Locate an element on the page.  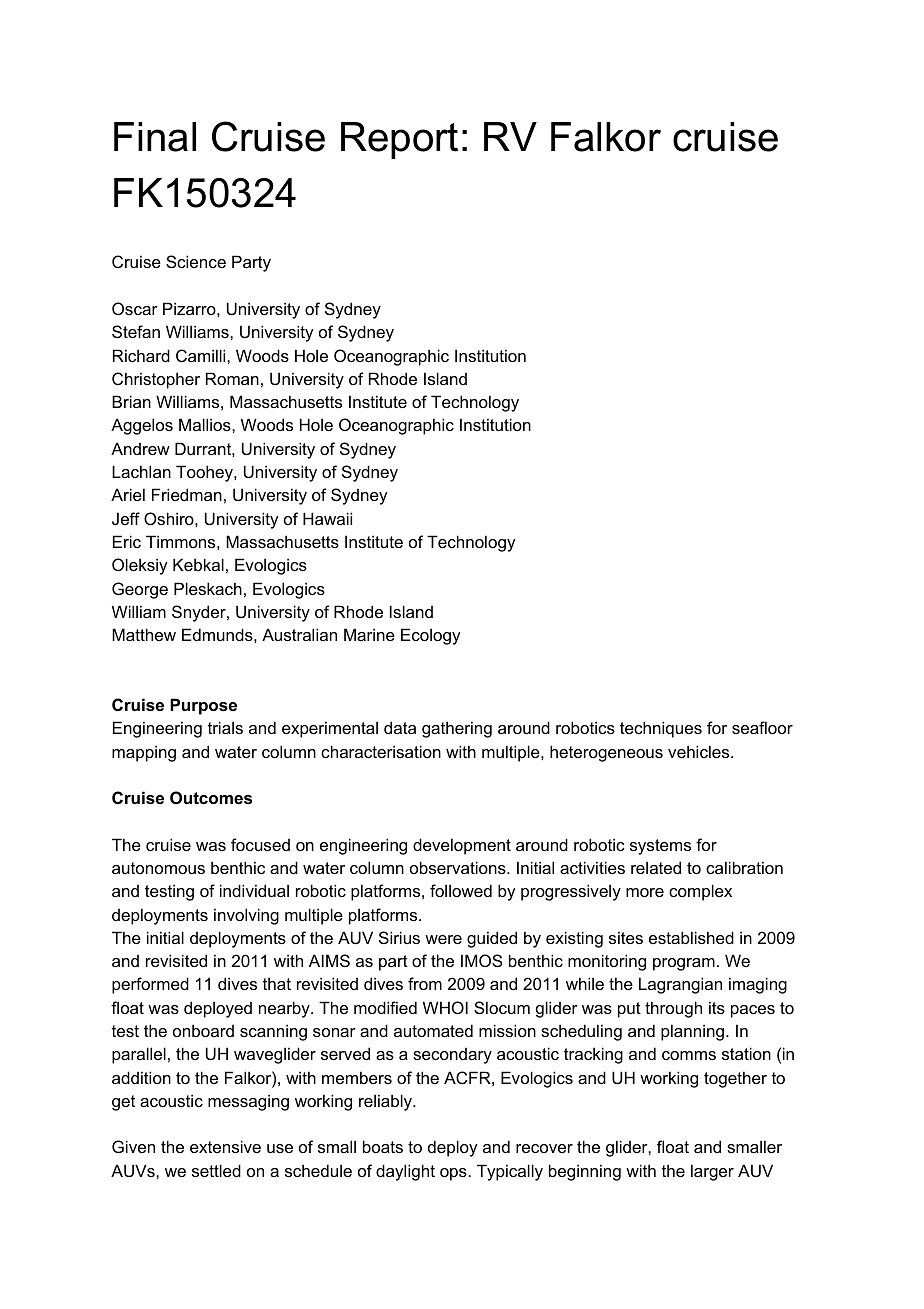
Science is located at coordinates (196, 261).
